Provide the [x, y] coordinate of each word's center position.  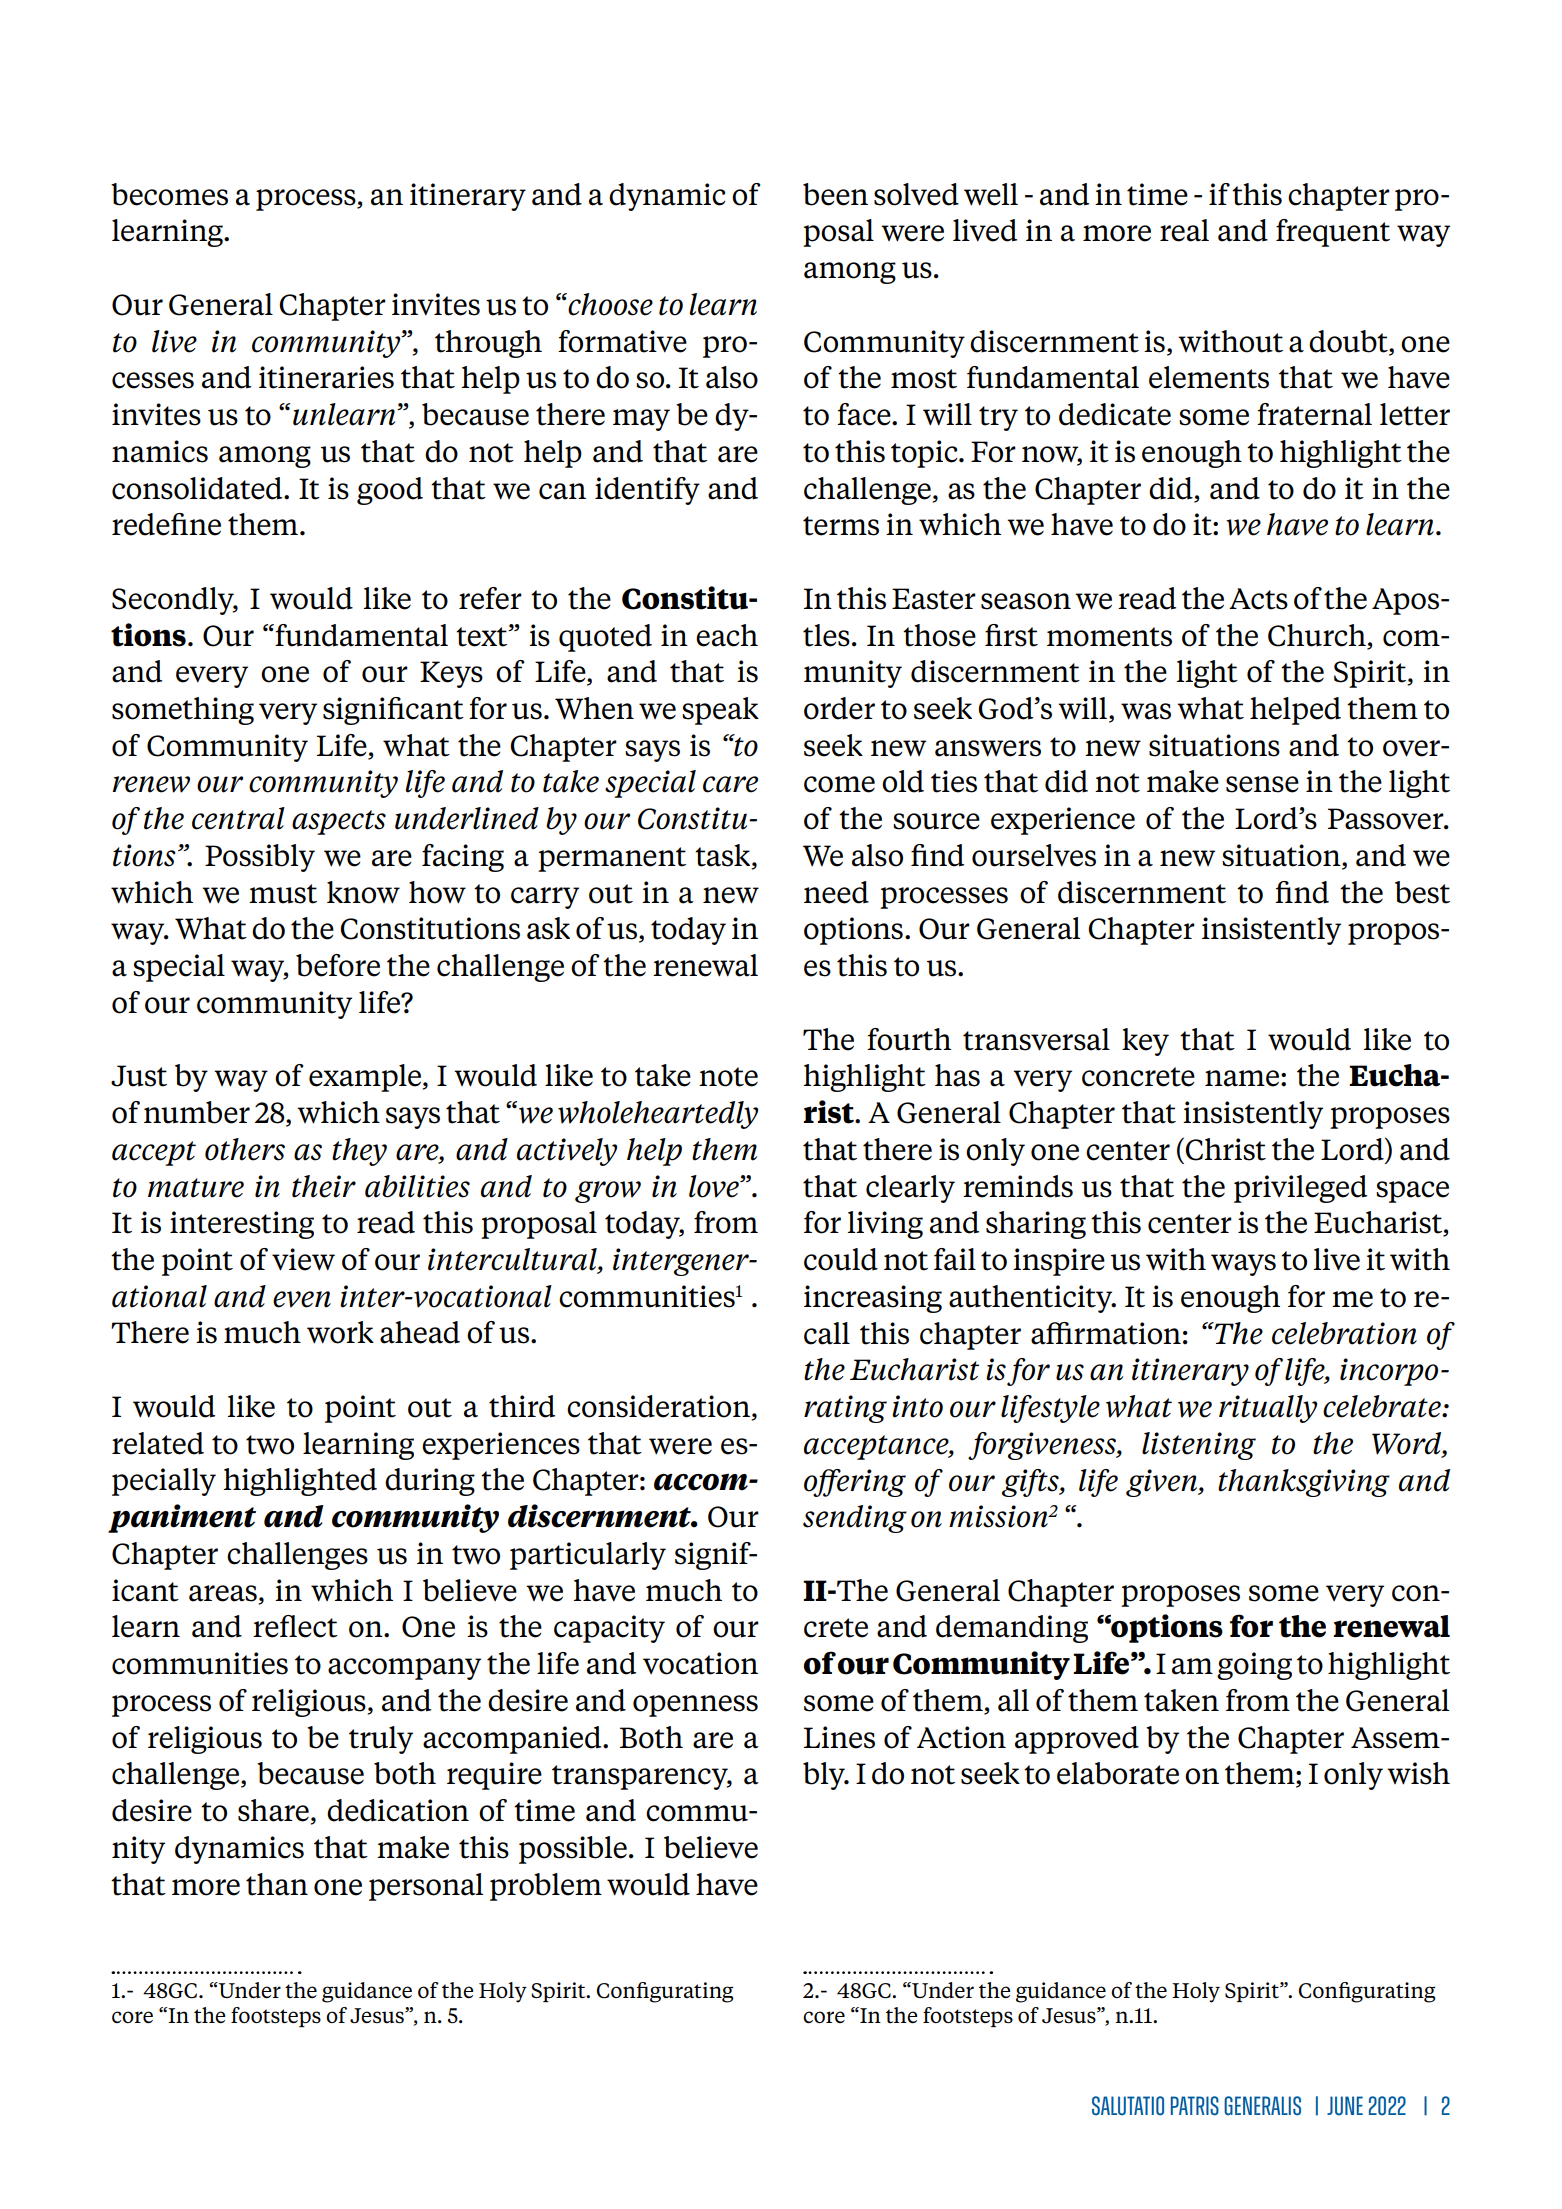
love [715, 1186]
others [245, 1149]
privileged [1300, 1189]
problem [546, 1887]
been [835, 194]
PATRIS [1195, 2106]
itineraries [326, 377]
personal [426, 1887]
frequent [1333, 233]
